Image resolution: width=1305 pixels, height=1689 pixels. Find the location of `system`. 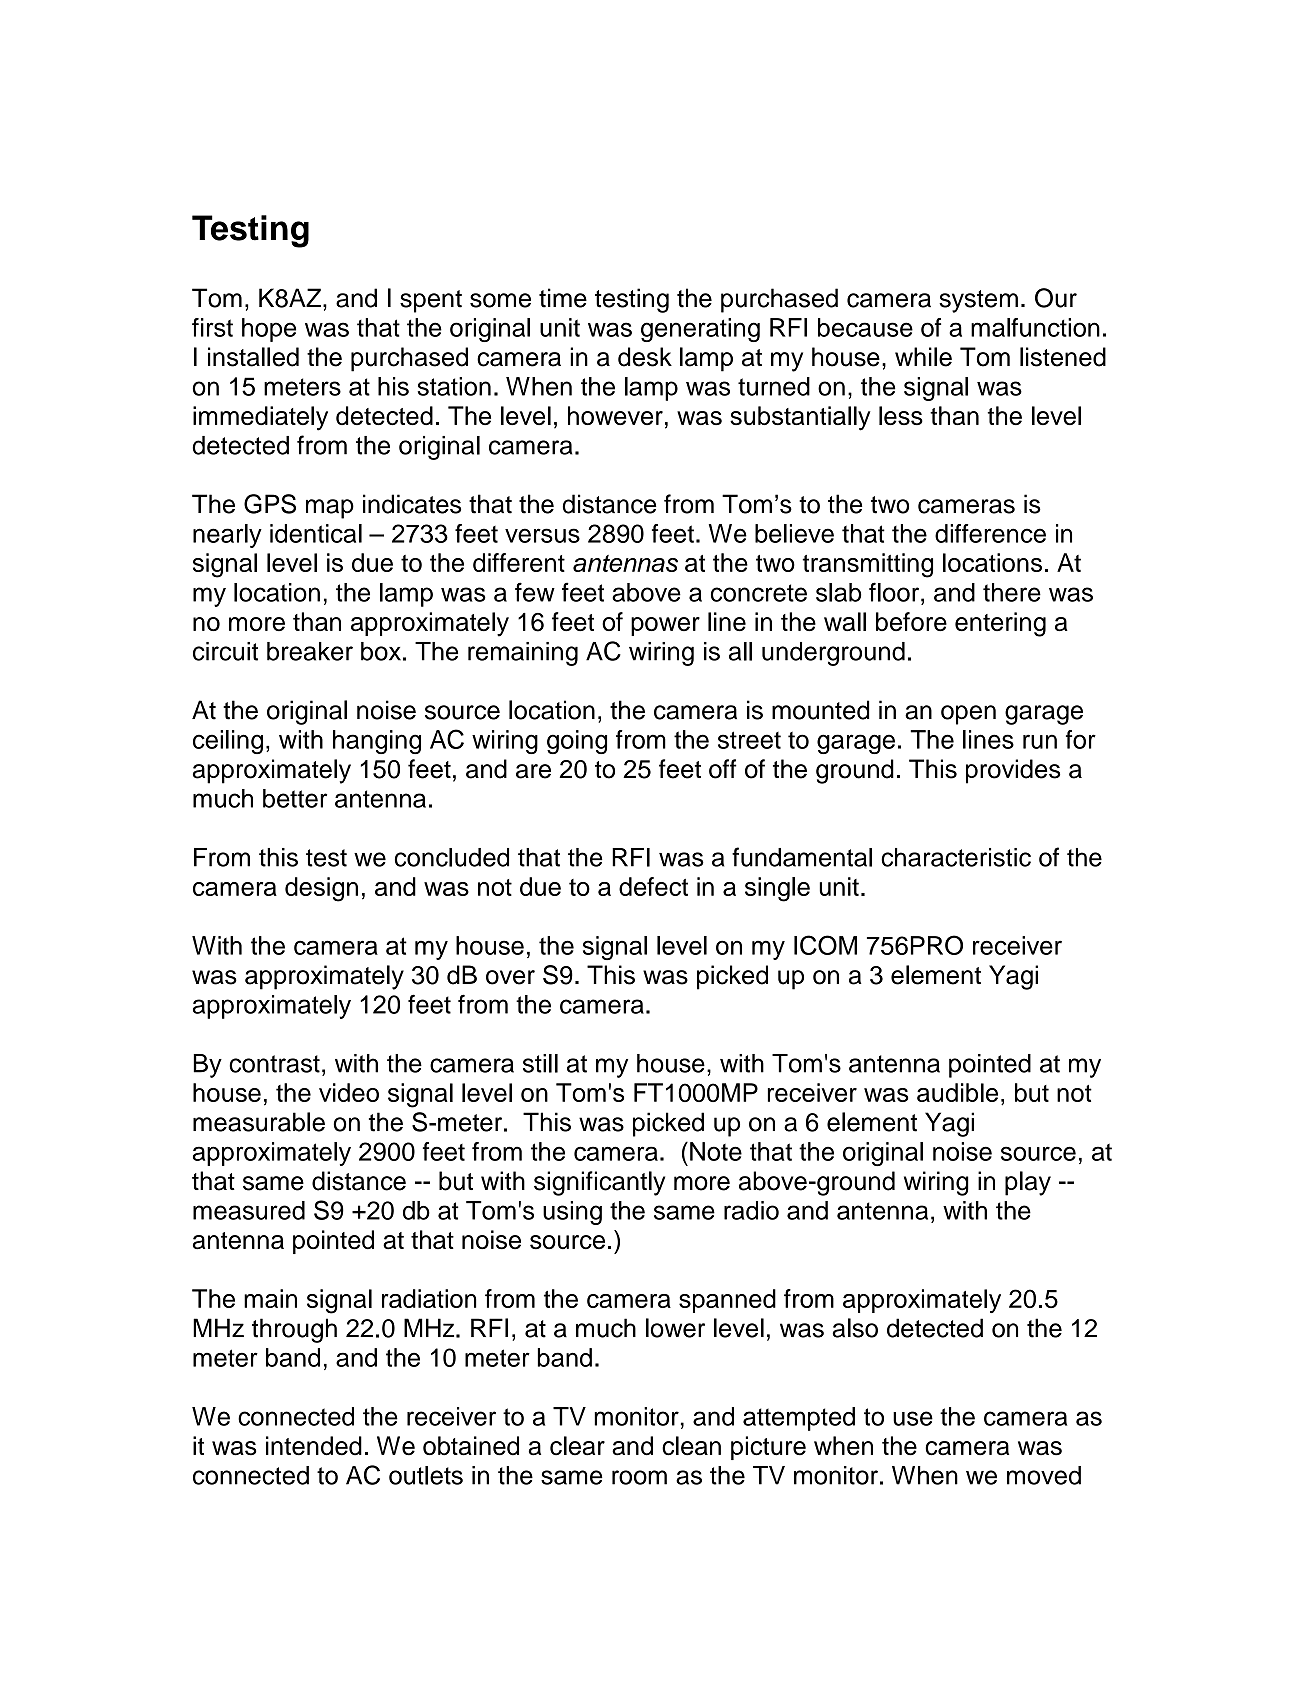

system is located at coordinates (978, 301).
